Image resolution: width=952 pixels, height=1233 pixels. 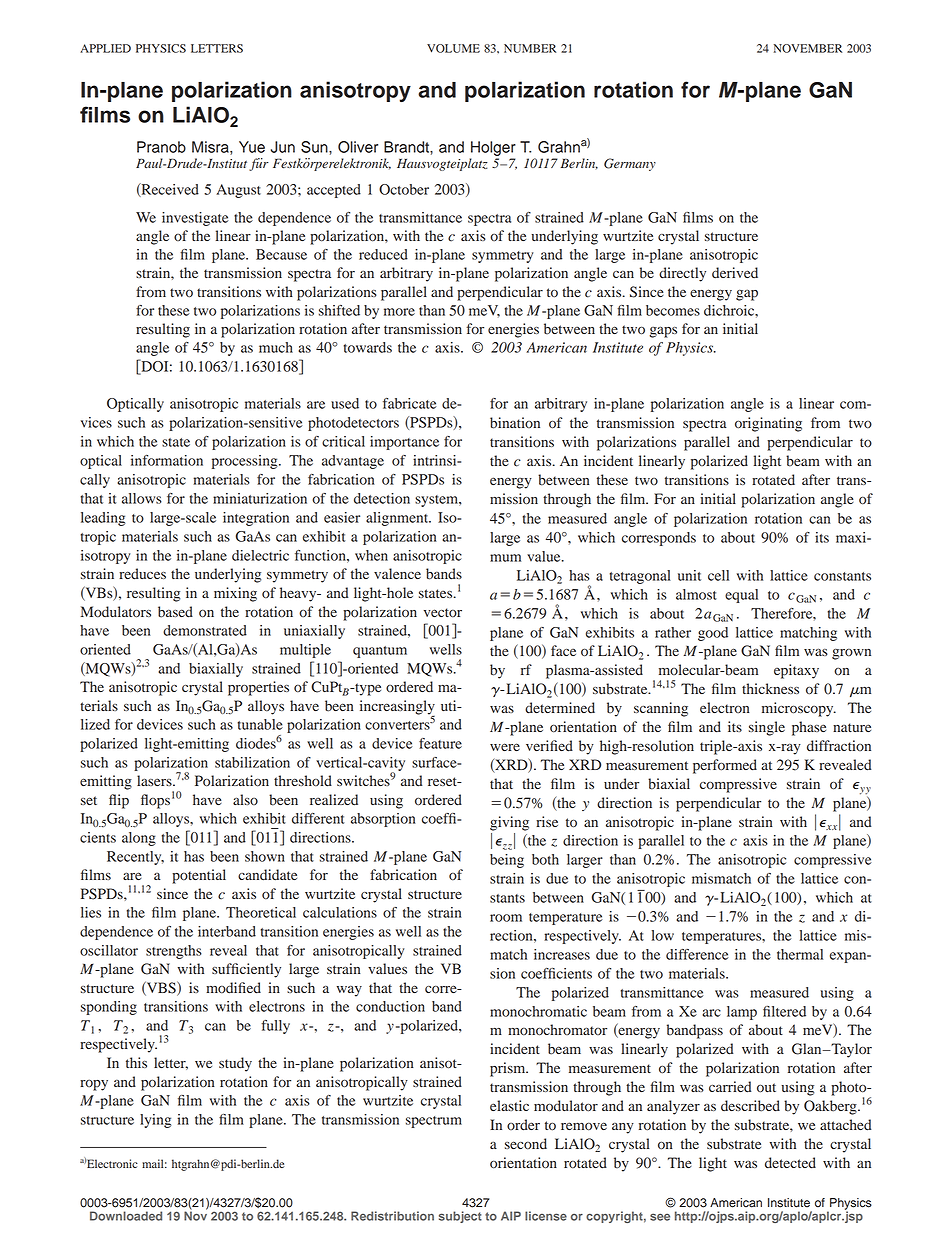 I want to click on thermal, so click(x=800, y=954).
